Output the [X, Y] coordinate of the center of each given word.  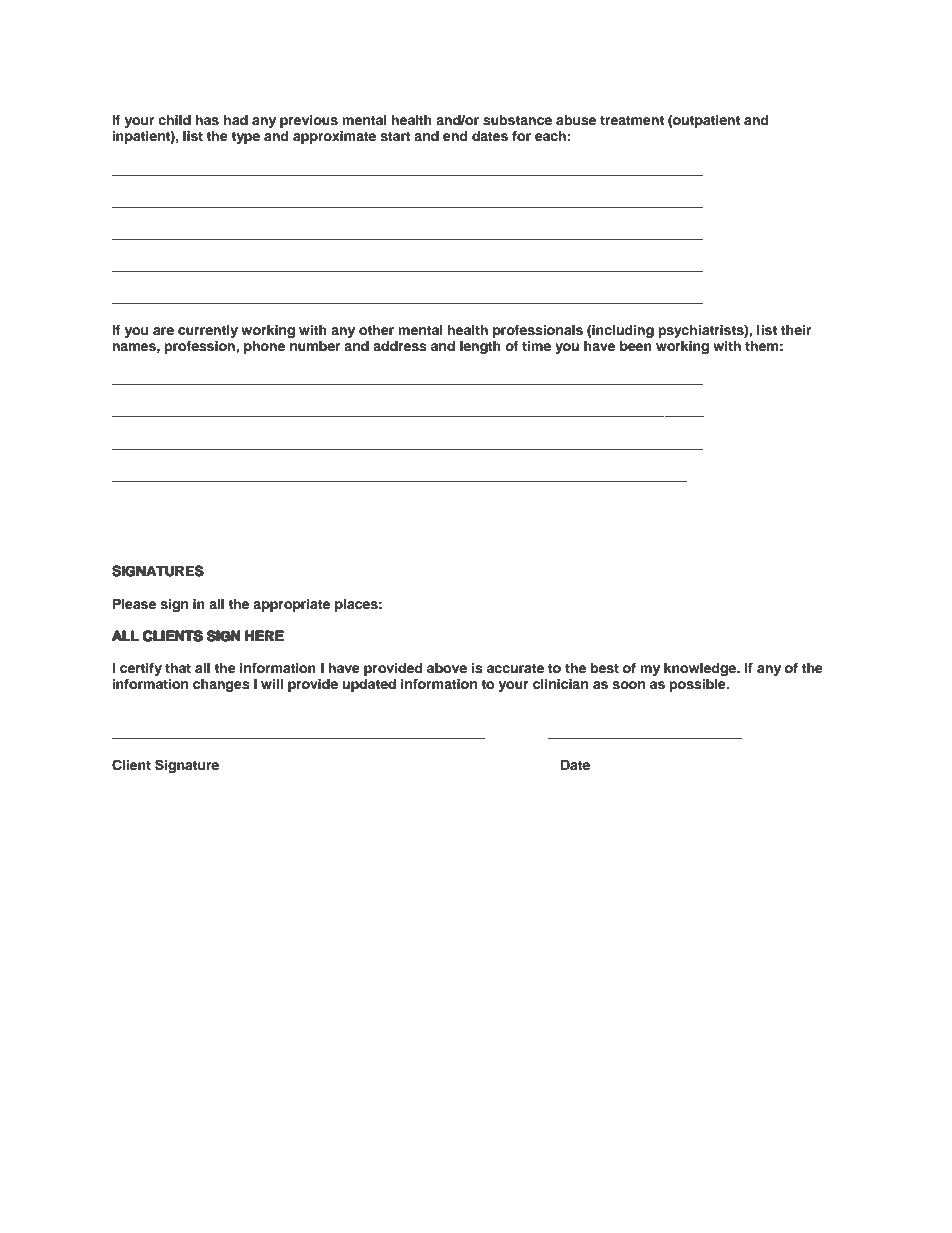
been [636, 346]
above [447, 668]
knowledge [701, 669]
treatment [632, 120]
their [796, 330]
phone [264, 347]
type [245, 138]
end [455, 136]
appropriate [291, 605]
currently [208, 331]
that [178, 668]
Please [134, 604]
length [480, 347]
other [376, 330]
